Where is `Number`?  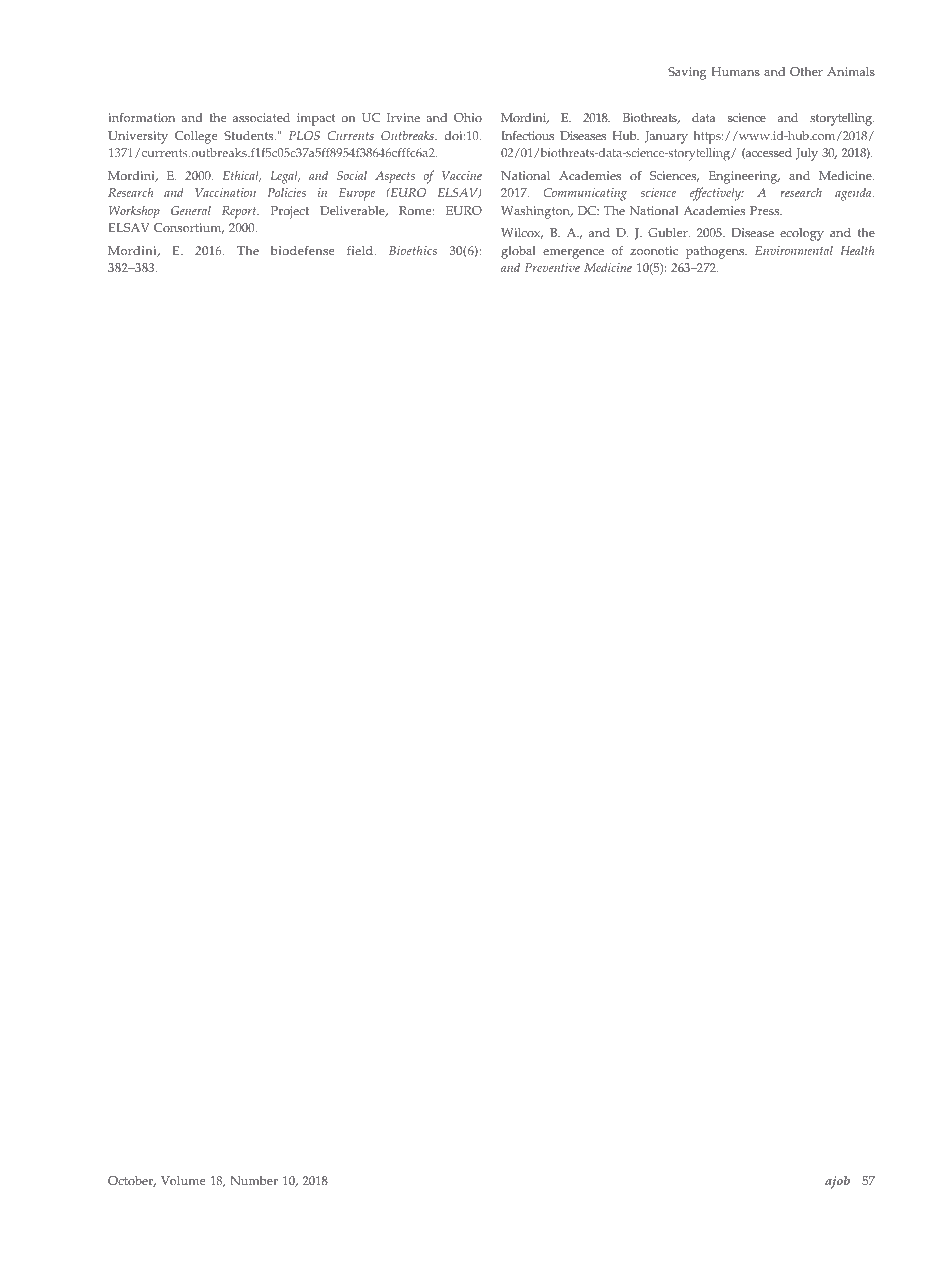
Number is located at coordinates (254, 1180).
